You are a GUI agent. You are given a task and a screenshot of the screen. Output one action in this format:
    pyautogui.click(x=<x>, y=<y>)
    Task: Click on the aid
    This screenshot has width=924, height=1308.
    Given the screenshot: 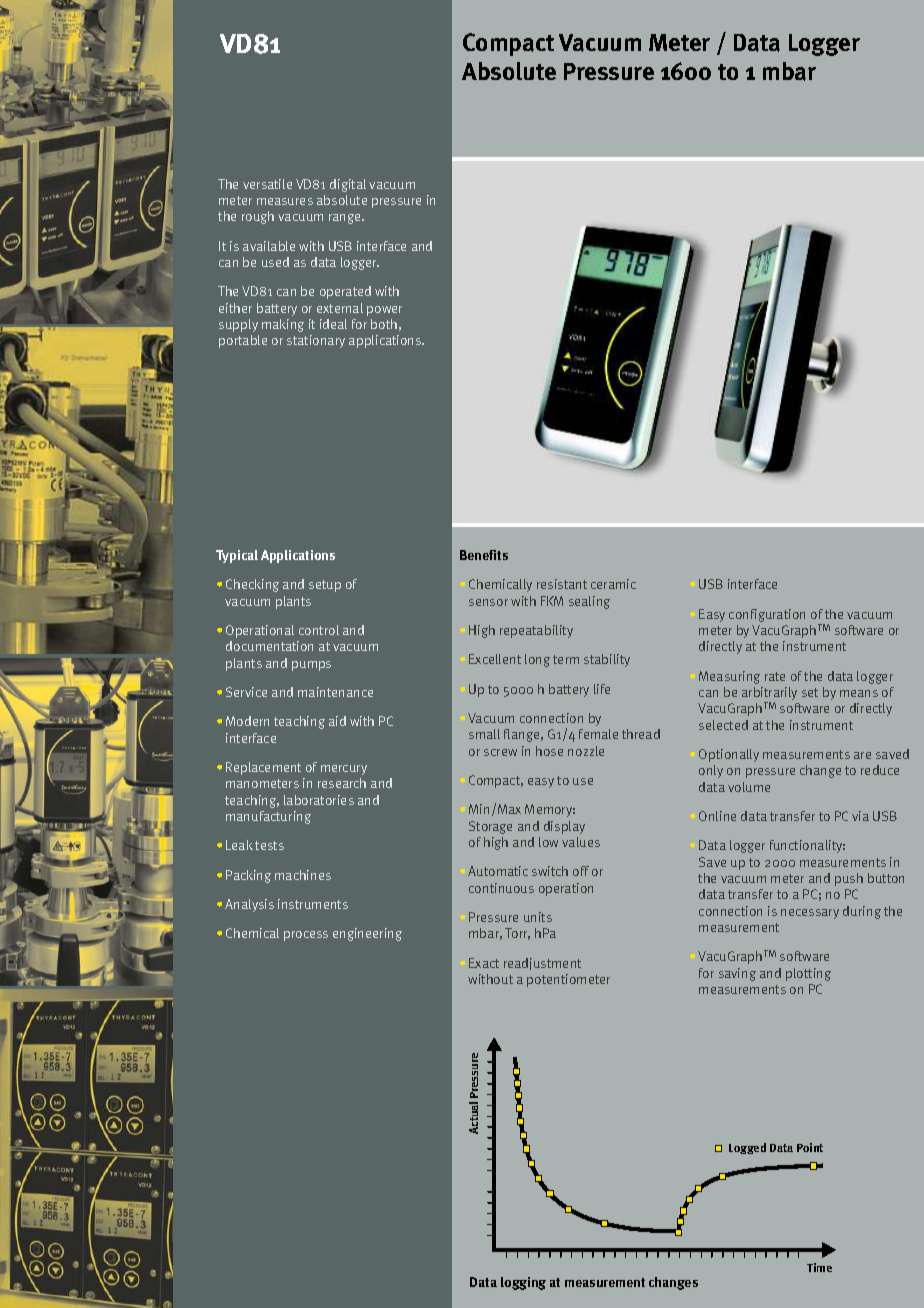 What is the action you would take?
    pyautogui.click(x=337, y=721)
